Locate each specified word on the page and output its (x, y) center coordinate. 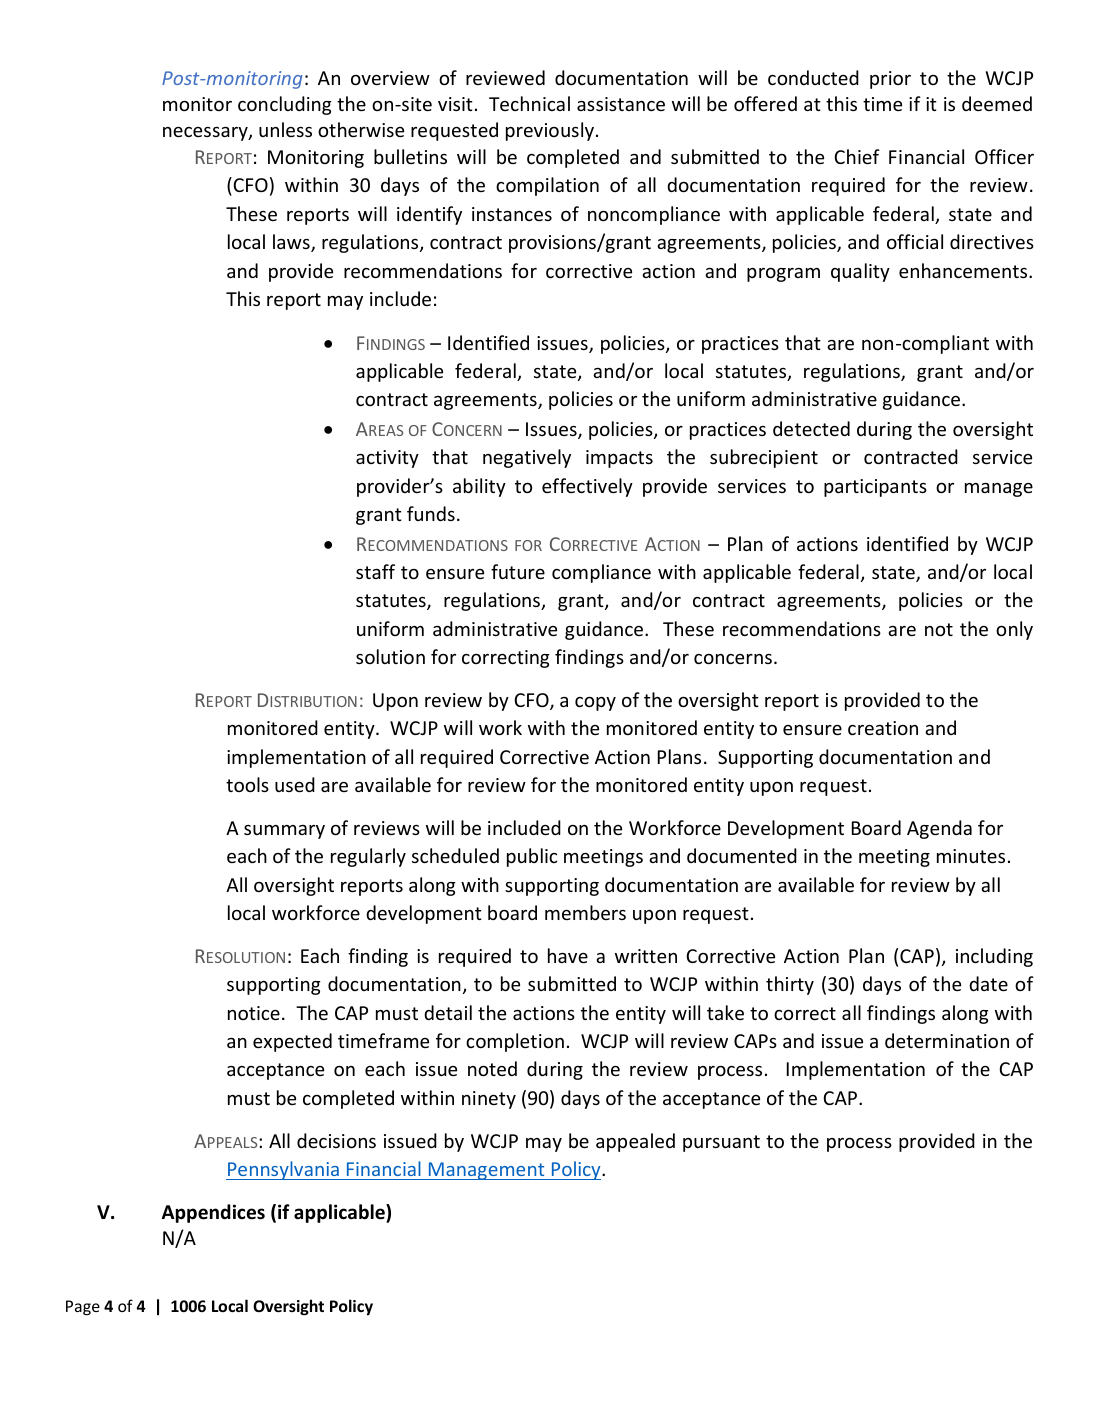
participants (875, 488)
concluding (285, 105)
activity (387, 459)
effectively (587, 487)
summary (284, 832)
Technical (529, 103)
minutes (971, 856)
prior (890, 80)
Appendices (213, 1213)
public (532, 857)
